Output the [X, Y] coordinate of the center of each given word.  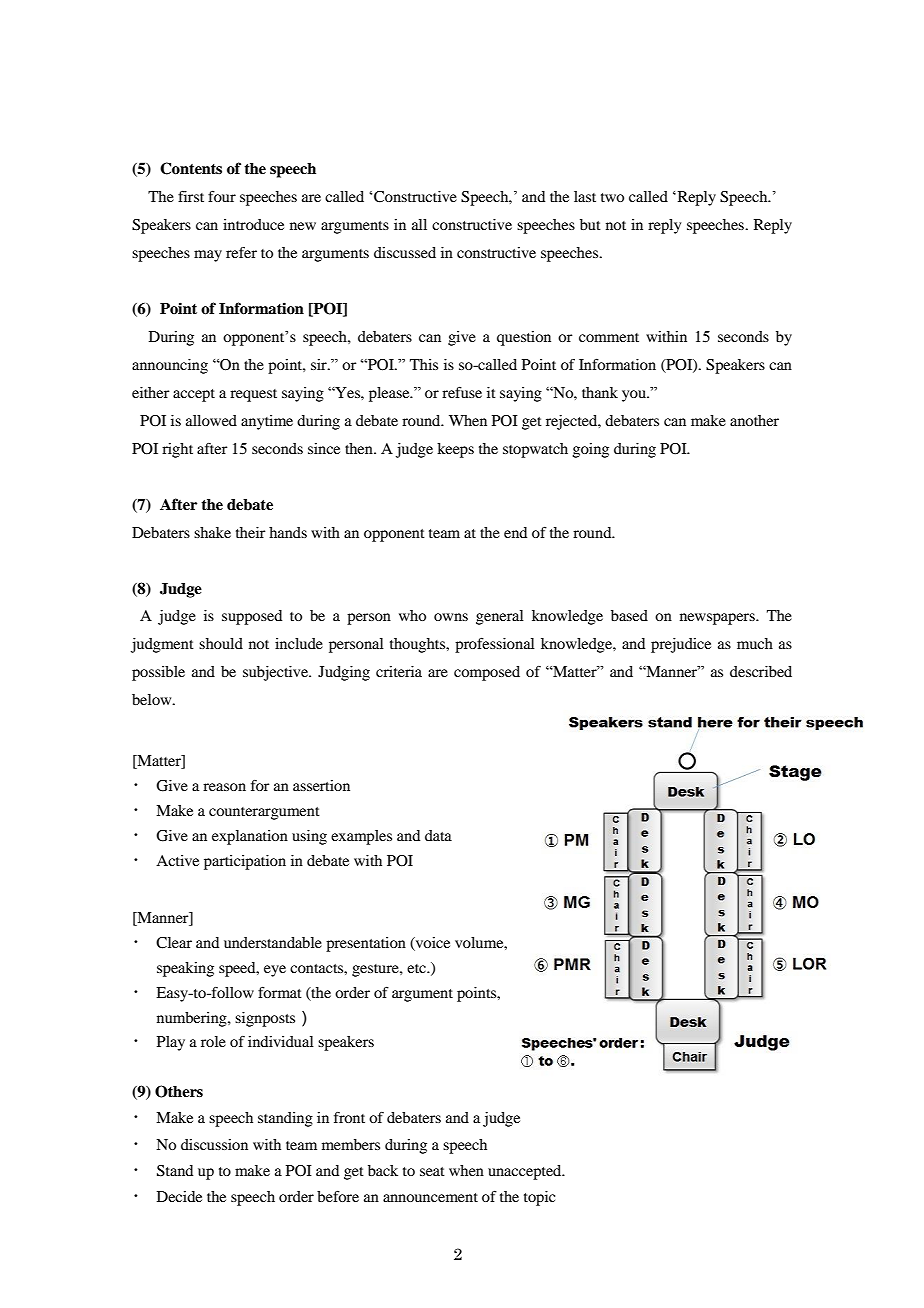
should [221, 643]
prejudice [681, 645]
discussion [214, 1144]
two [612, 197]
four [222, 196]
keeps [455, 450]
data [438, 835]
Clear [174, 943]
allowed [211, 420]
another [754, 420]
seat [432, 1171]
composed [487, 673]
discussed [405, 252]
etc [417, 968]
